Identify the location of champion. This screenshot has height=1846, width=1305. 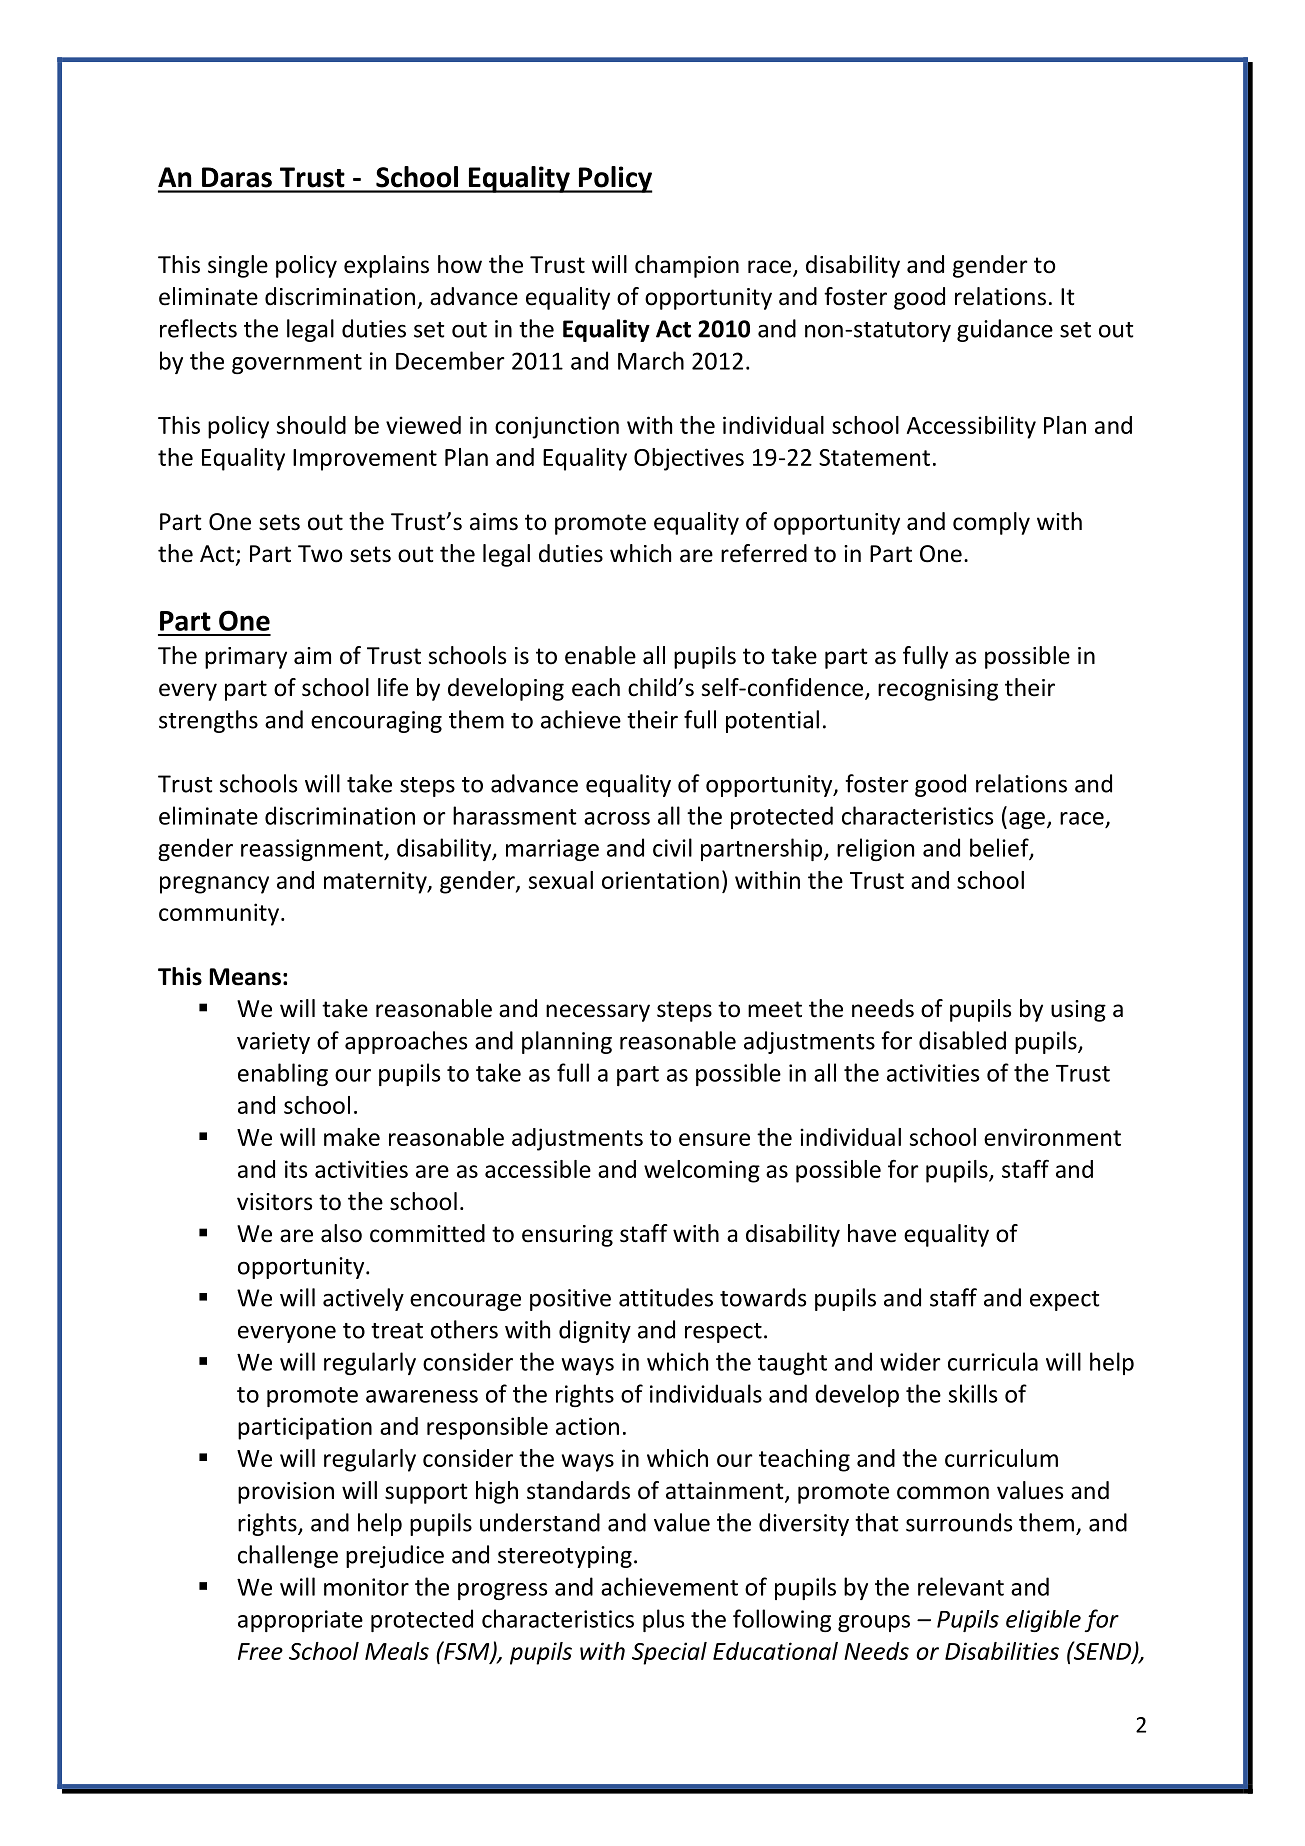
(687, 266).
